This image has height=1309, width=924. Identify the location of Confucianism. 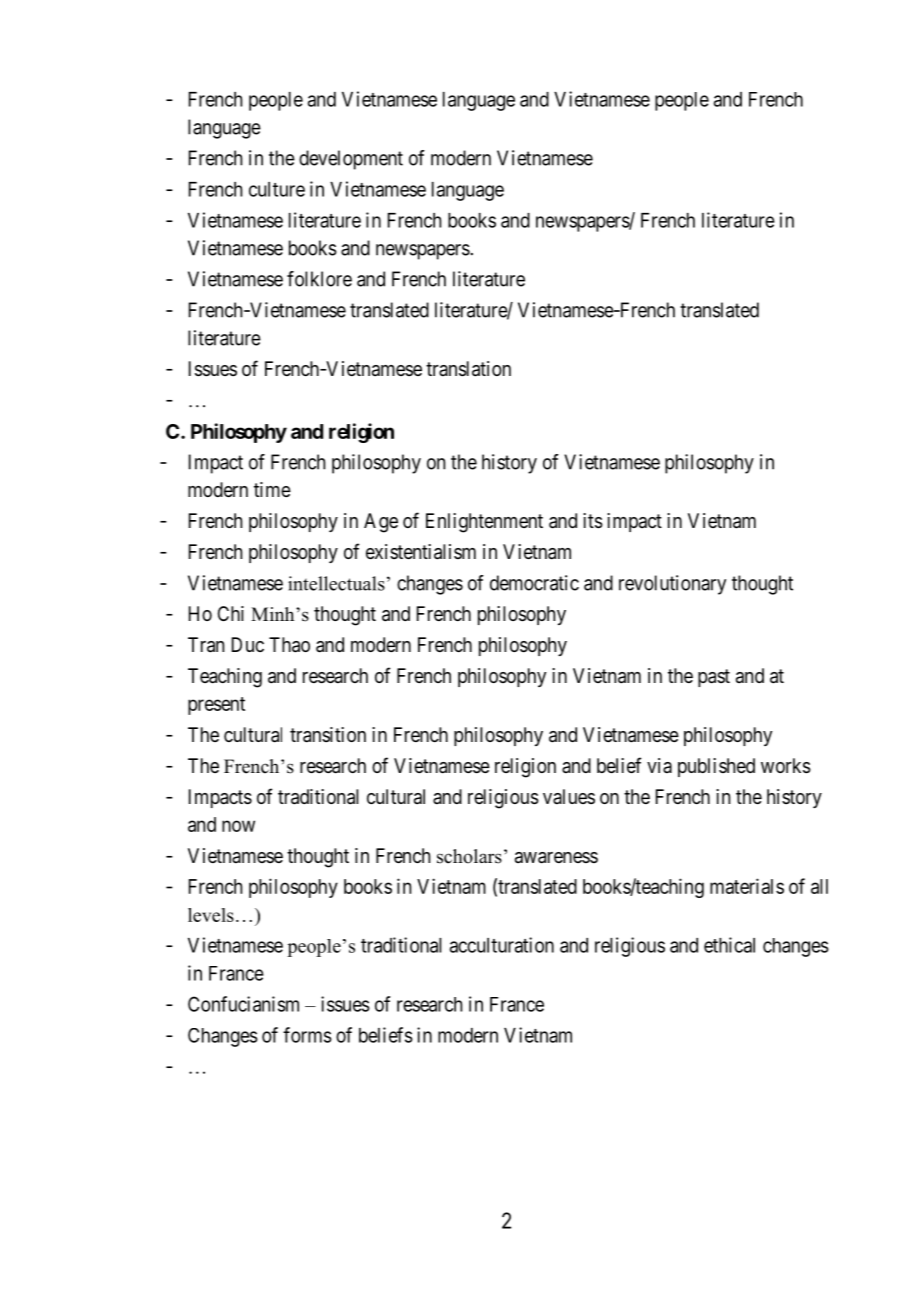
(243, 1004).
